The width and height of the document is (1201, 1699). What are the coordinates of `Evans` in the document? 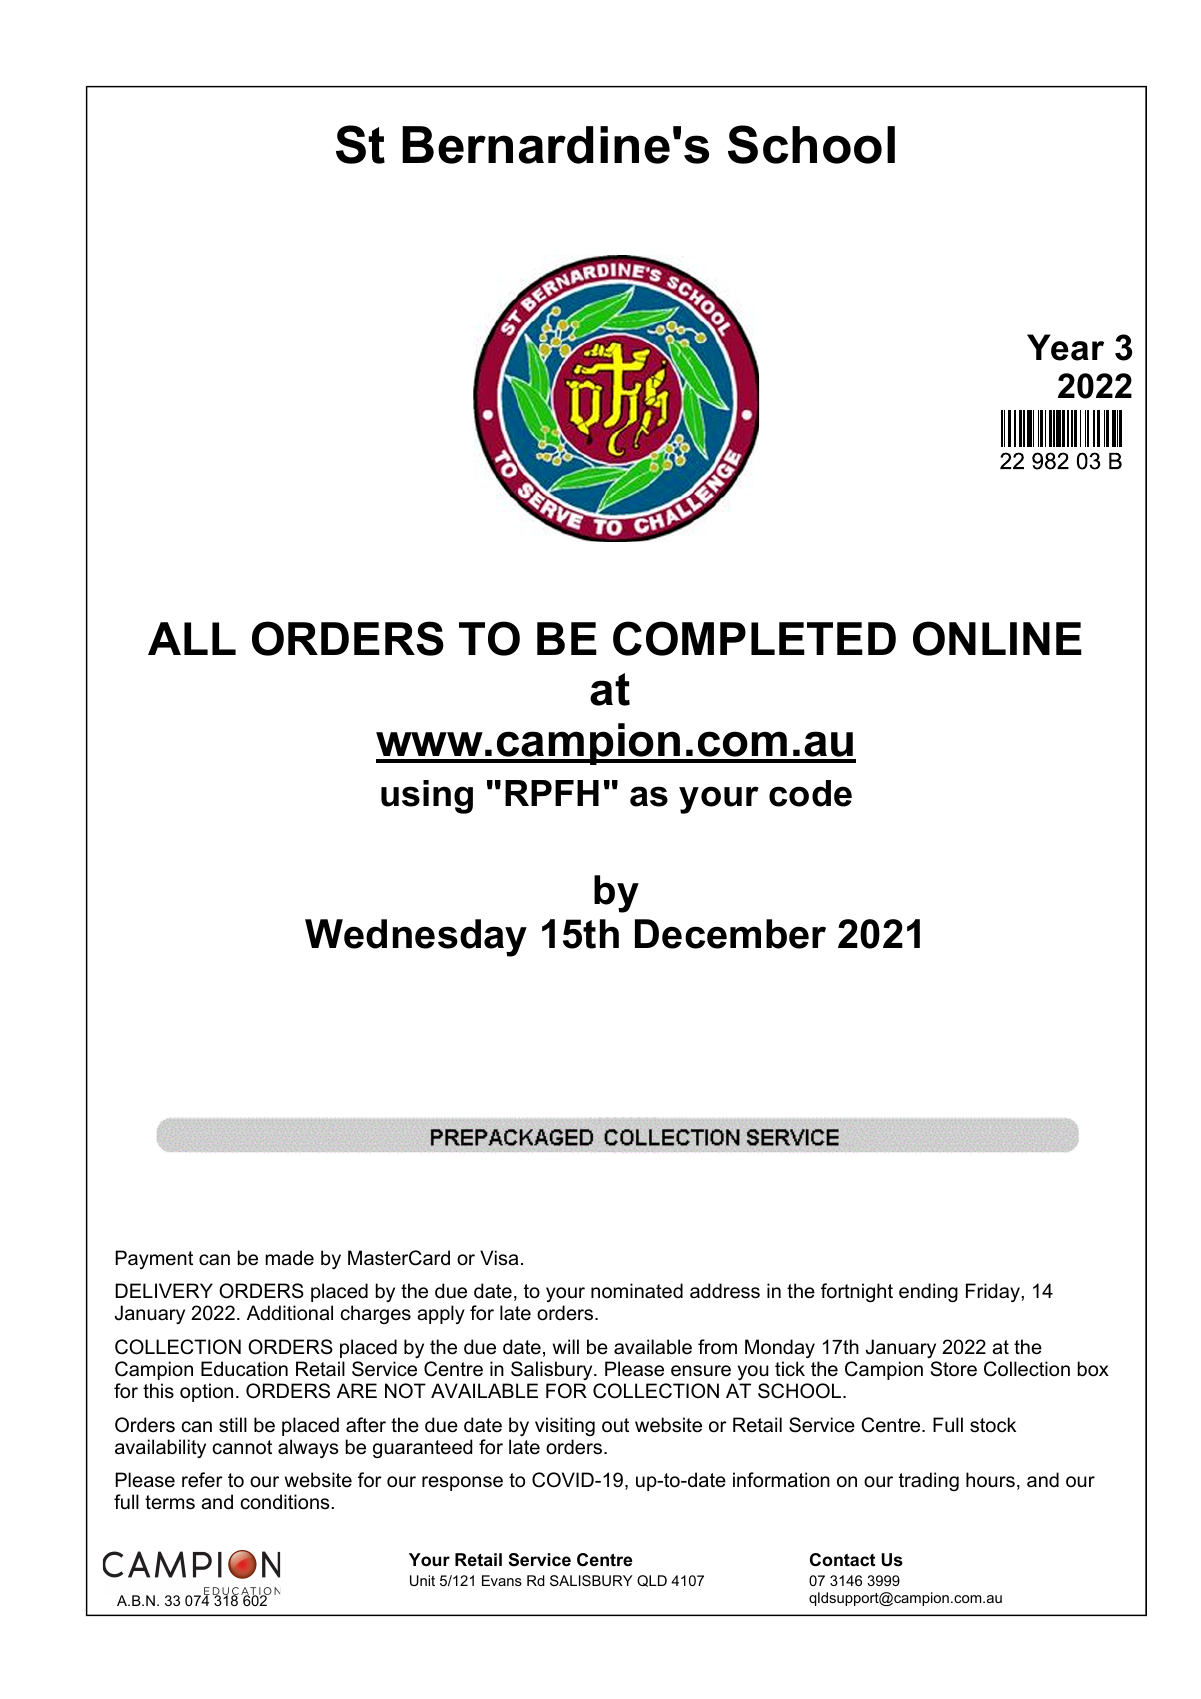 It's located at (502, 1580).
